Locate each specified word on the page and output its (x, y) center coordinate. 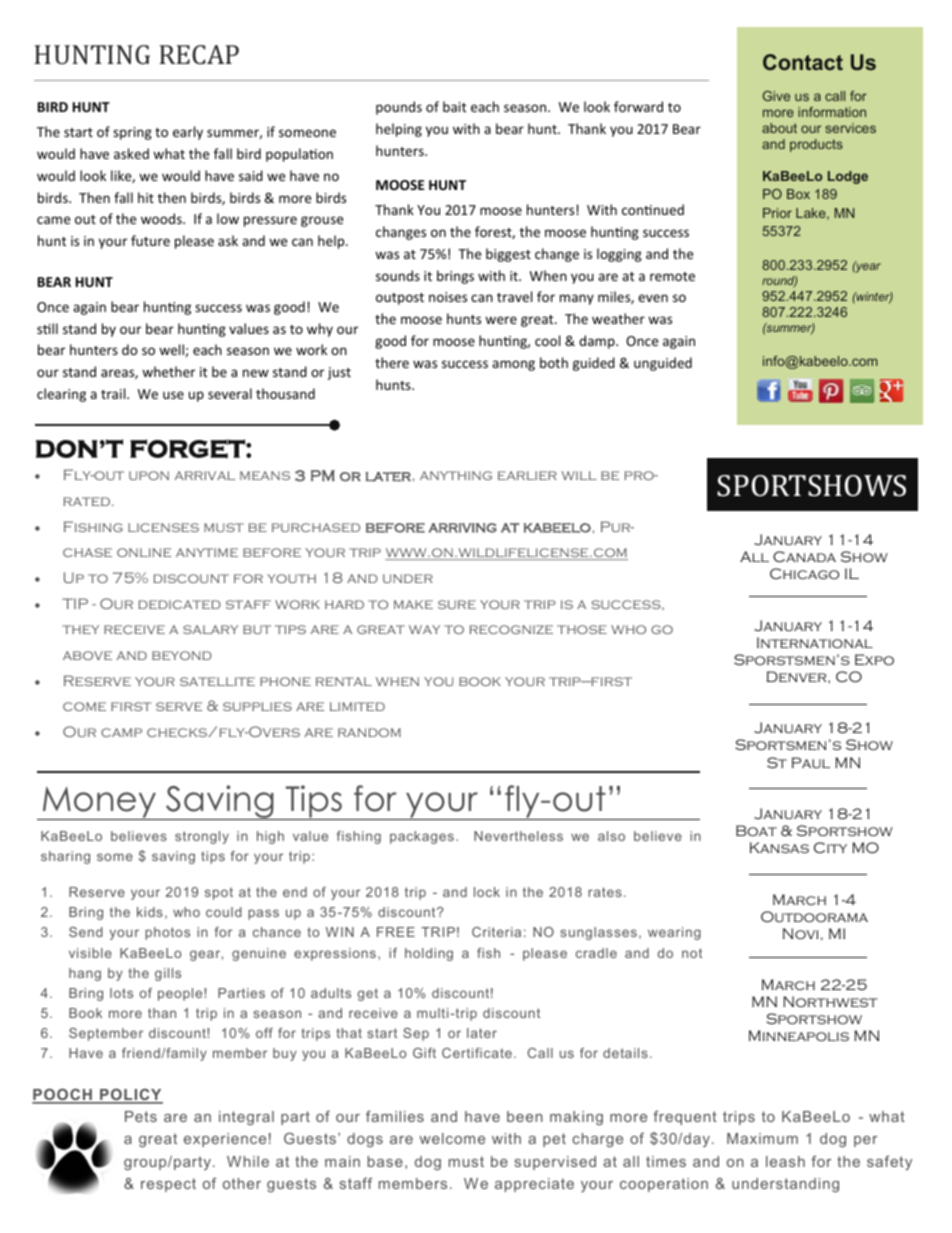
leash (785, 1161)
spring (132, 133)
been (525, 1116)
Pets (141, 1116)
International (815, 642)
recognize (511, 629)
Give (776, 96)
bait (454, 106)
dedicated (179, 604)
